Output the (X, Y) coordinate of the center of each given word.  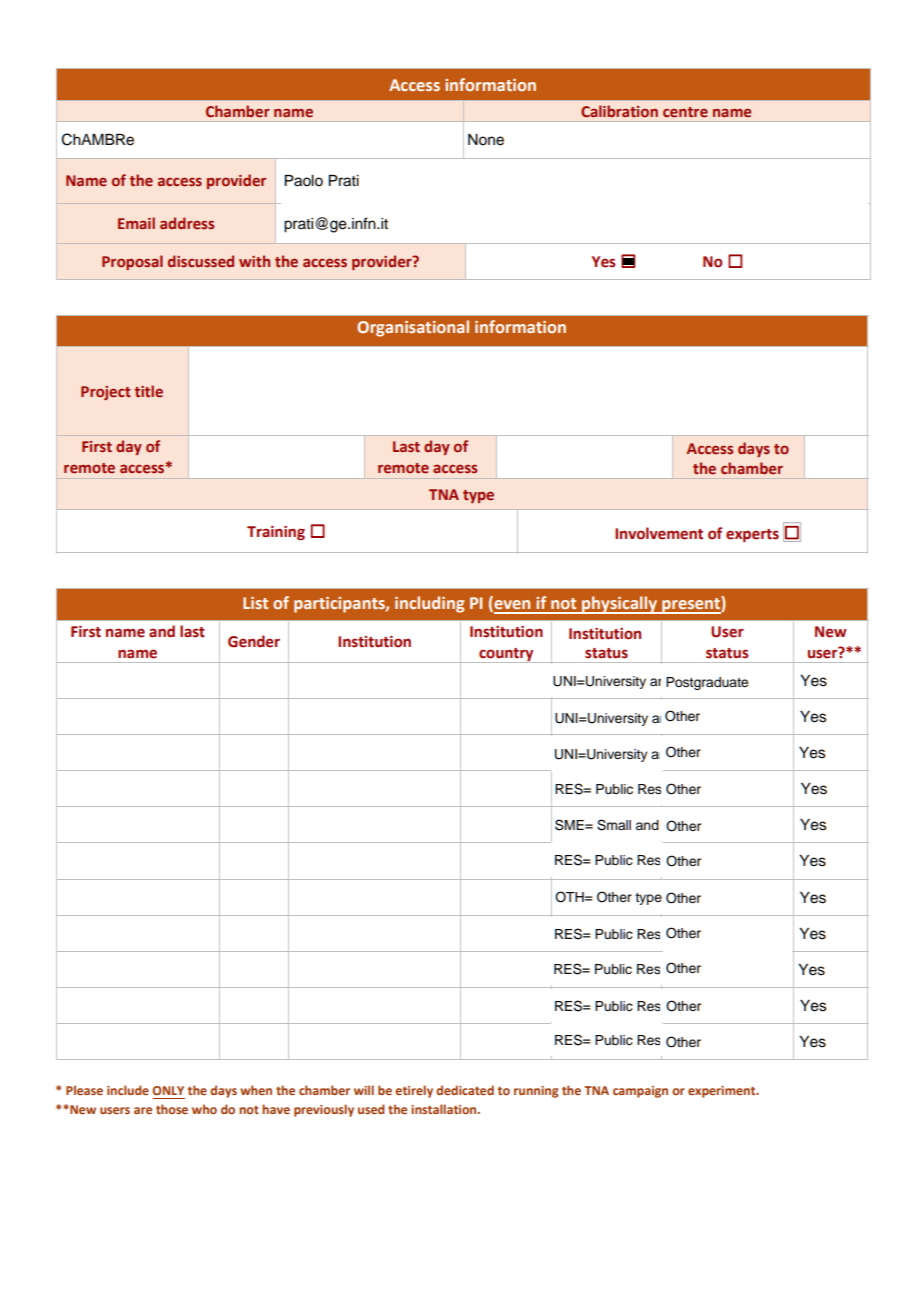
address (187, 223)
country (506, 655)
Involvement (659, 533)
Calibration (619, 111)
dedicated (465, 1090)
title (149, 391)
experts (752, 535)
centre (685, 112)
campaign (640, 1092)
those (172, 1109)
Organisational (413, 328)
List (255, 603)
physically (619, 605)
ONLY (168, 1090)
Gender (254, 641)
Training (276, 533)
